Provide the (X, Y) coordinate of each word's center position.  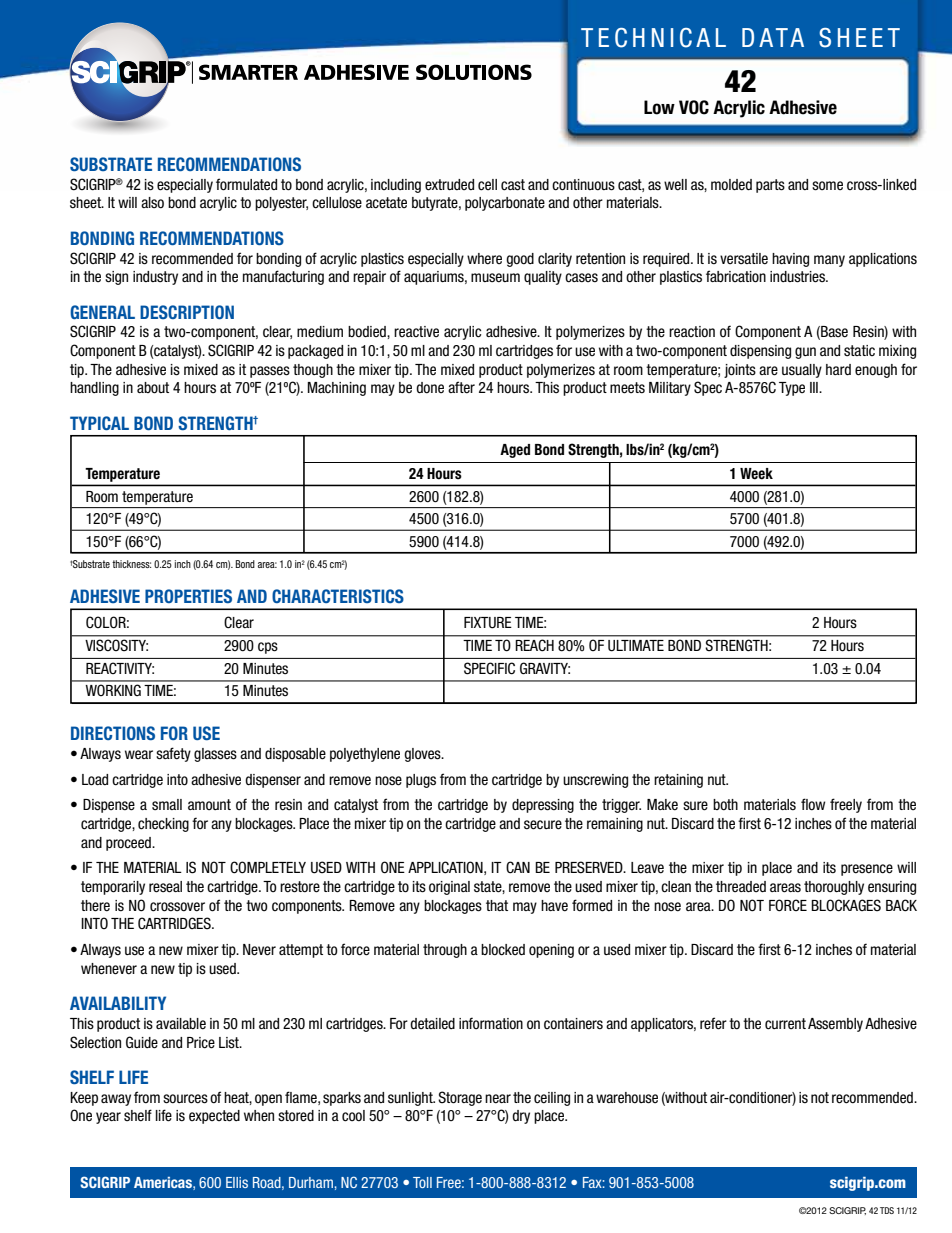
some (827, 186)
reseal (165, 887)
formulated (246, 184)
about (153, 388)
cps (268, 648)
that (497, 905)
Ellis (237, 1182)
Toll (422, 1182)
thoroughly (834, 888)
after (461, 387)
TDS (887, 1210)
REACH (535, 645)
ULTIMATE (636, 645)
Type (792, 389)
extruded (449, 185)
